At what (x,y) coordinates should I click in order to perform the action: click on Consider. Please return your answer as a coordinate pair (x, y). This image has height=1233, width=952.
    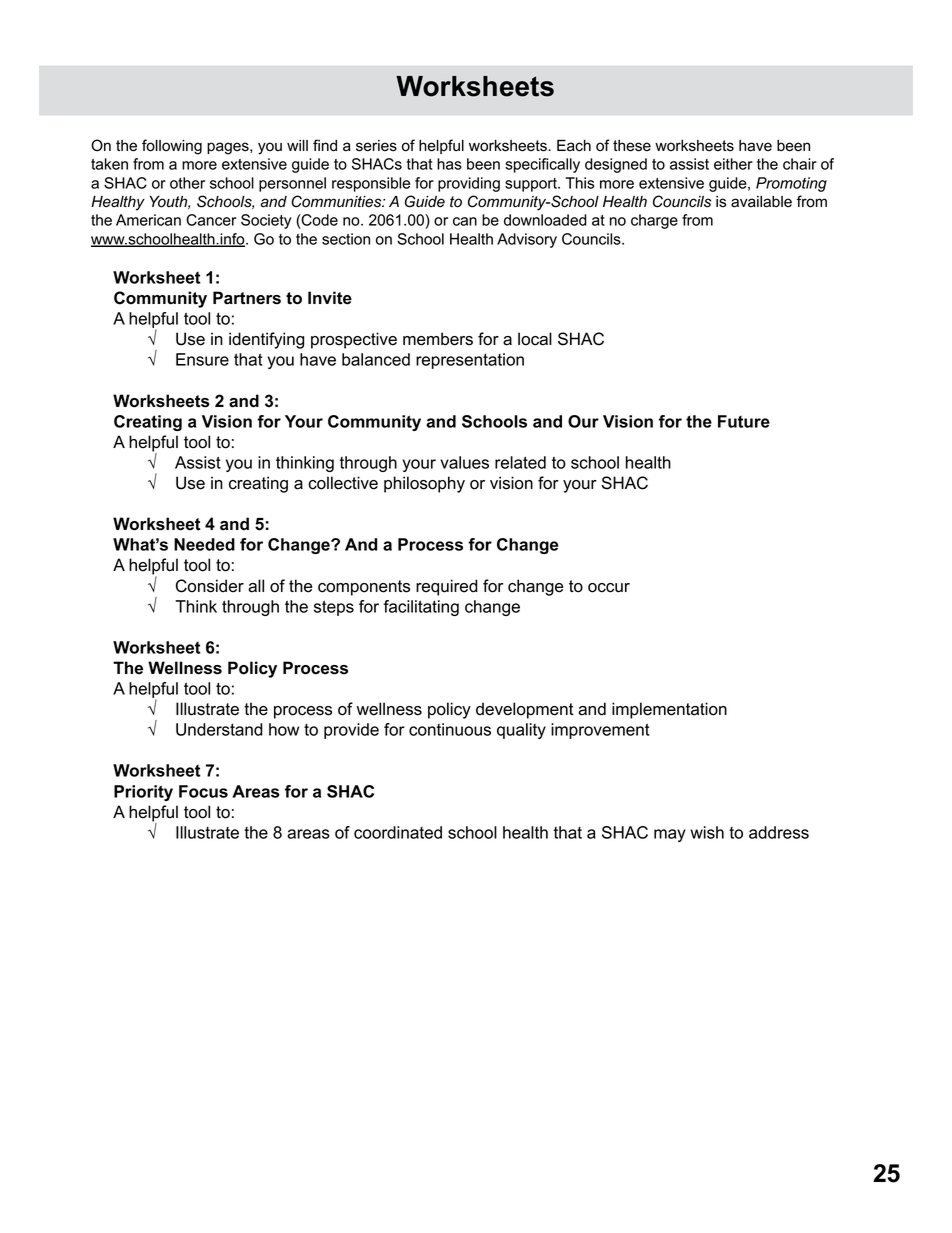
    Looking at the image, I should click on (210, 586).
